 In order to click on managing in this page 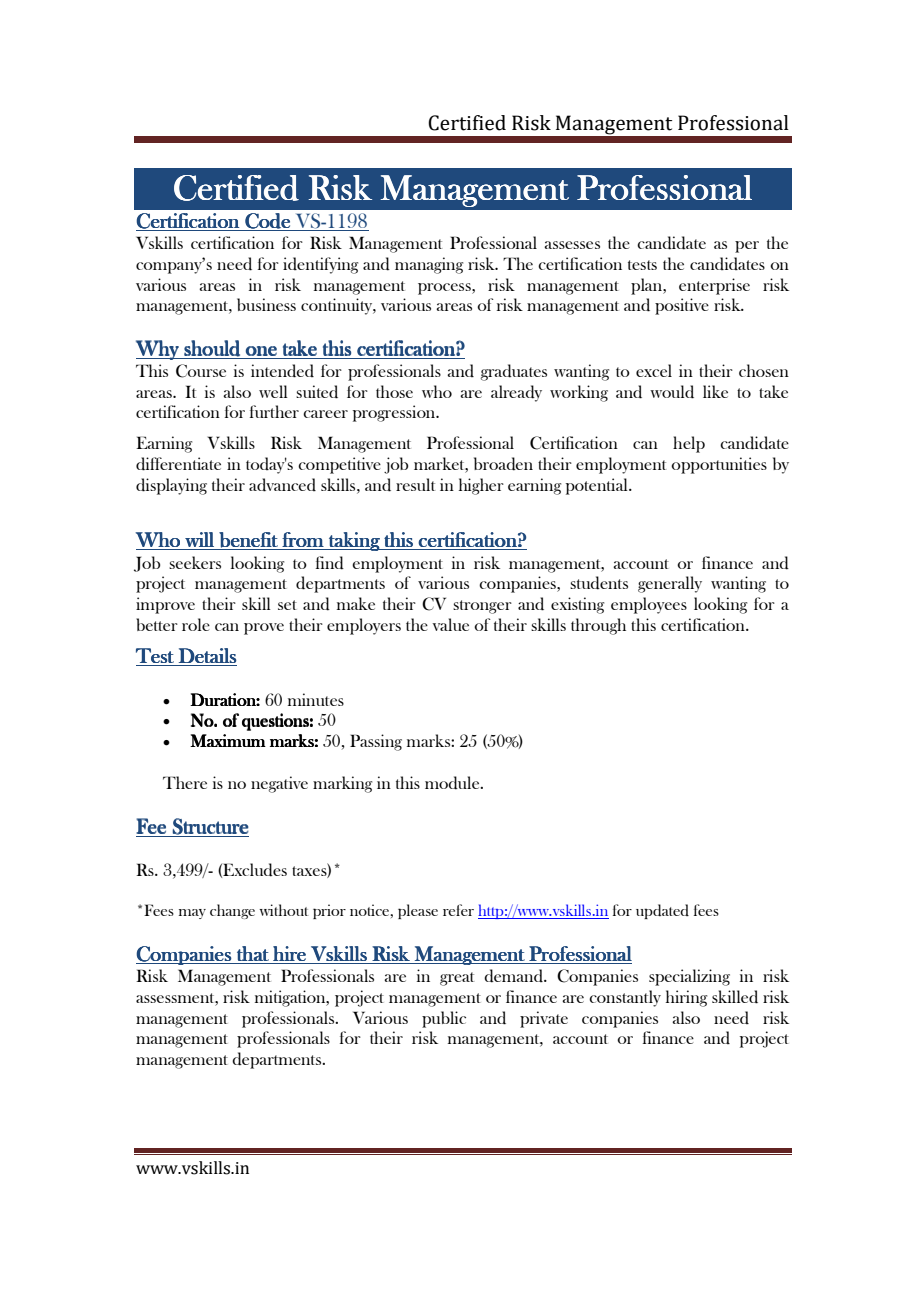, I will do `click(429, 265)`.
